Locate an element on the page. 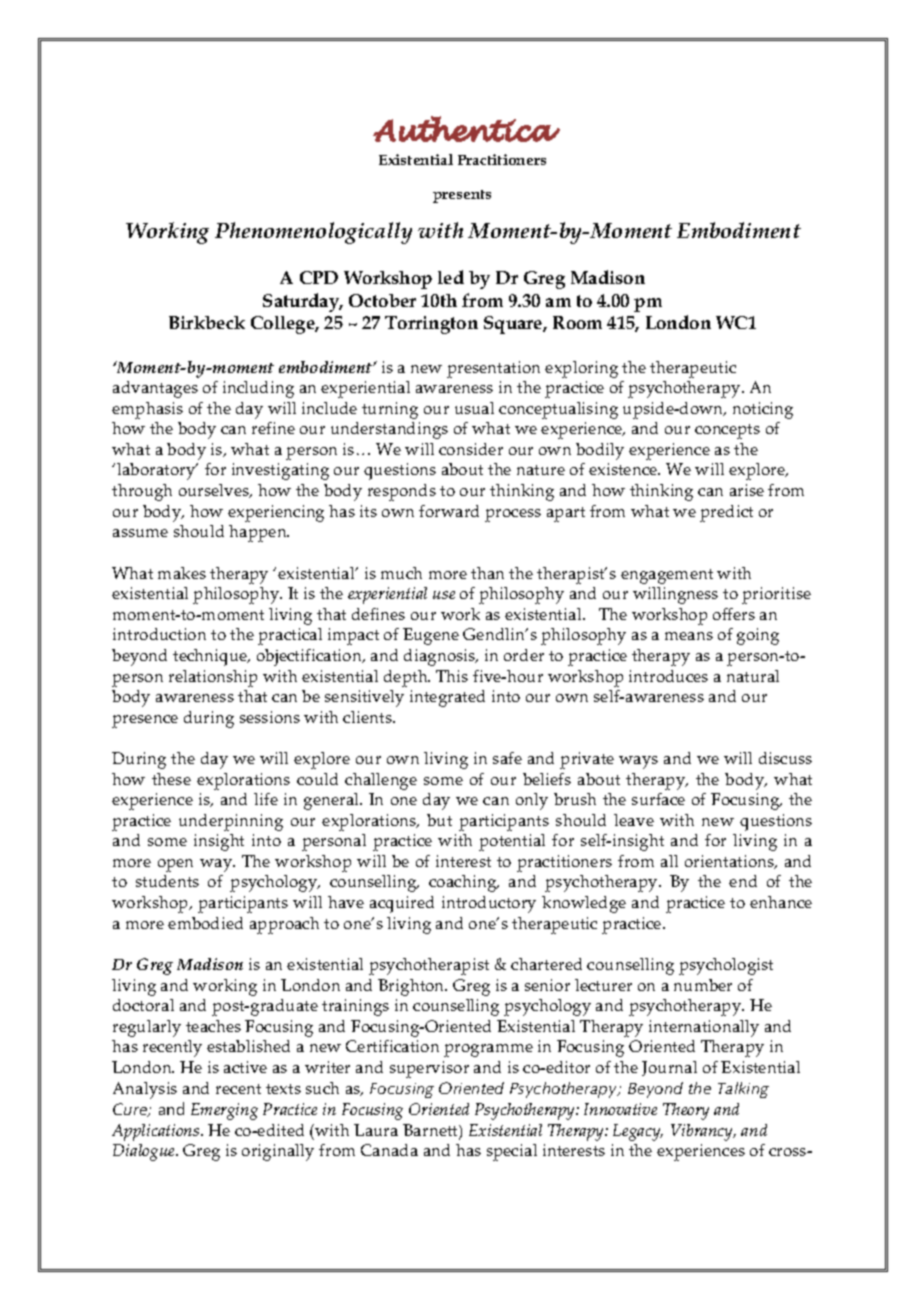 The image size is (924, 1308). CPD is located at coordinates (319, 277).
